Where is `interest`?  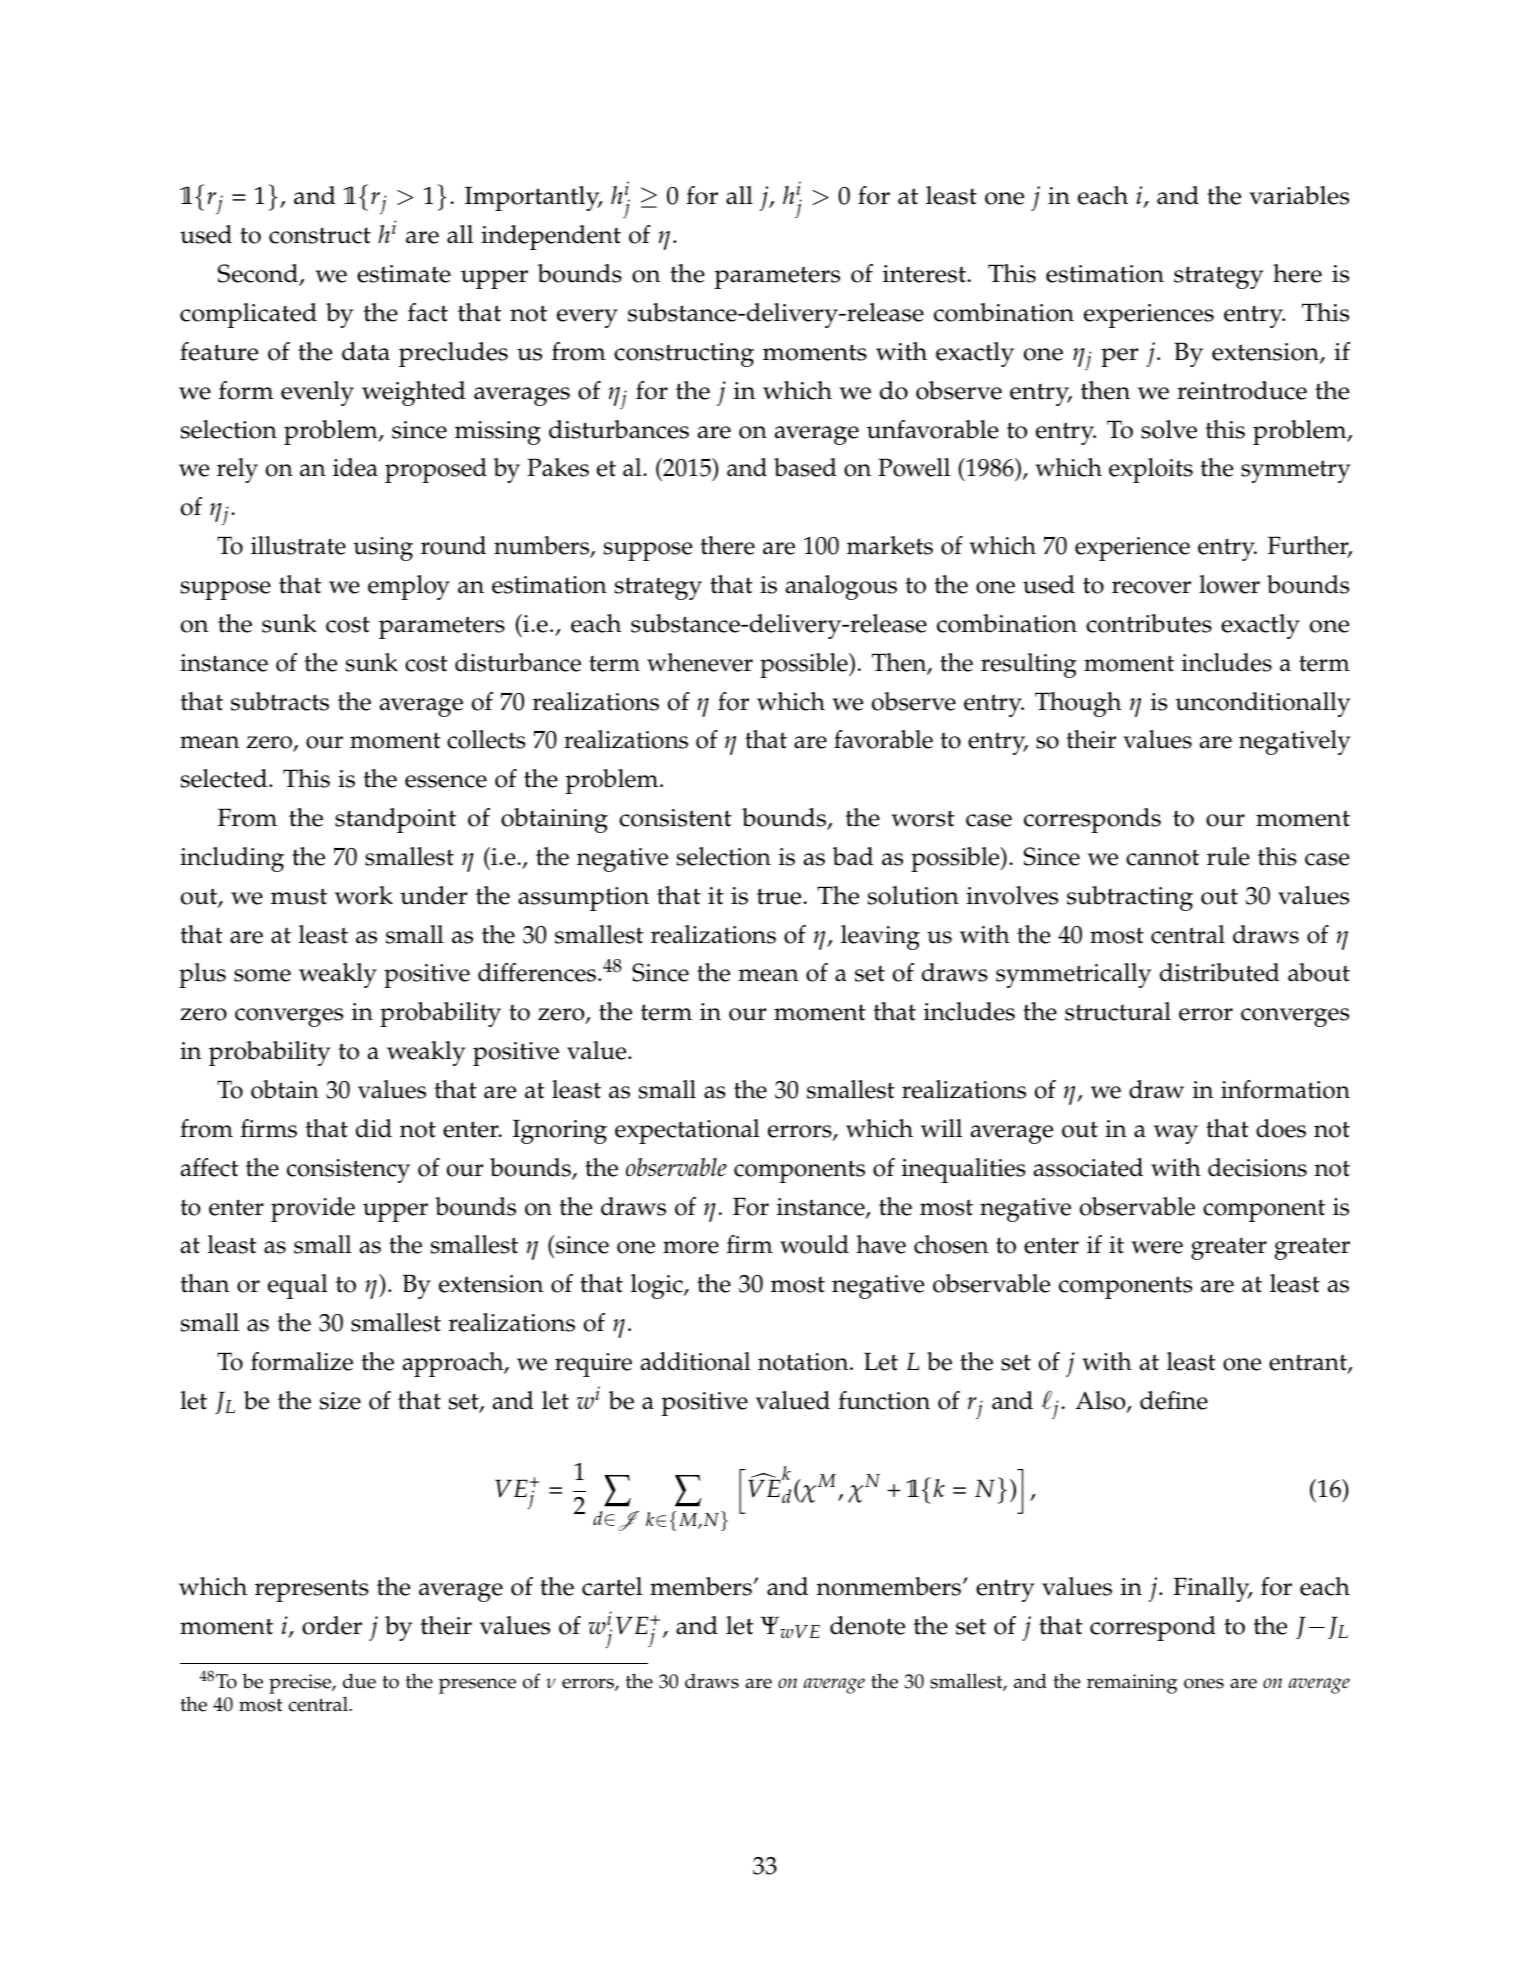
interest is located at coordinates (924, 274).
